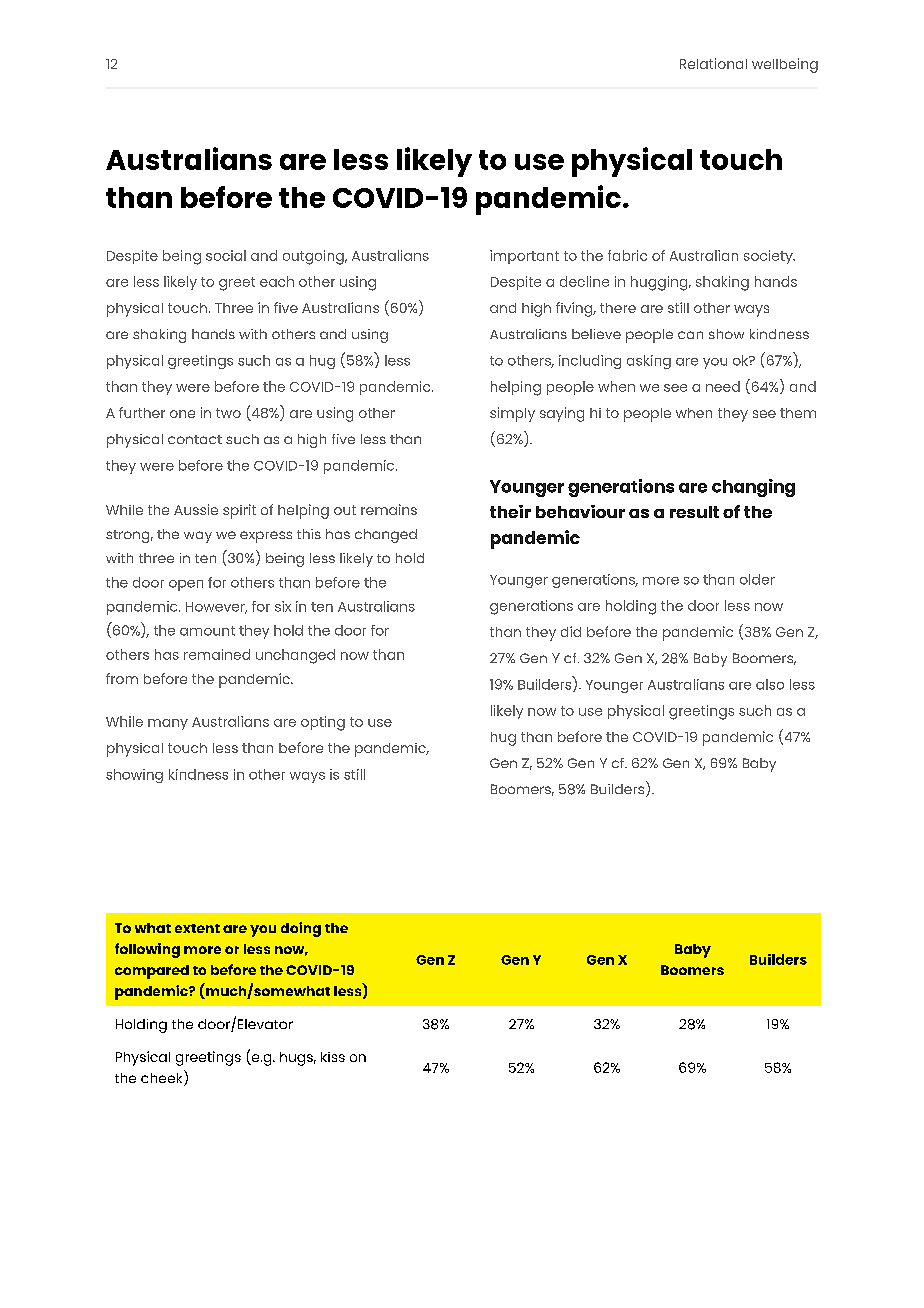 Image resolution: width=924 pixels, height=1308 pixels. I want to click on Relational, so click(713, 63).
